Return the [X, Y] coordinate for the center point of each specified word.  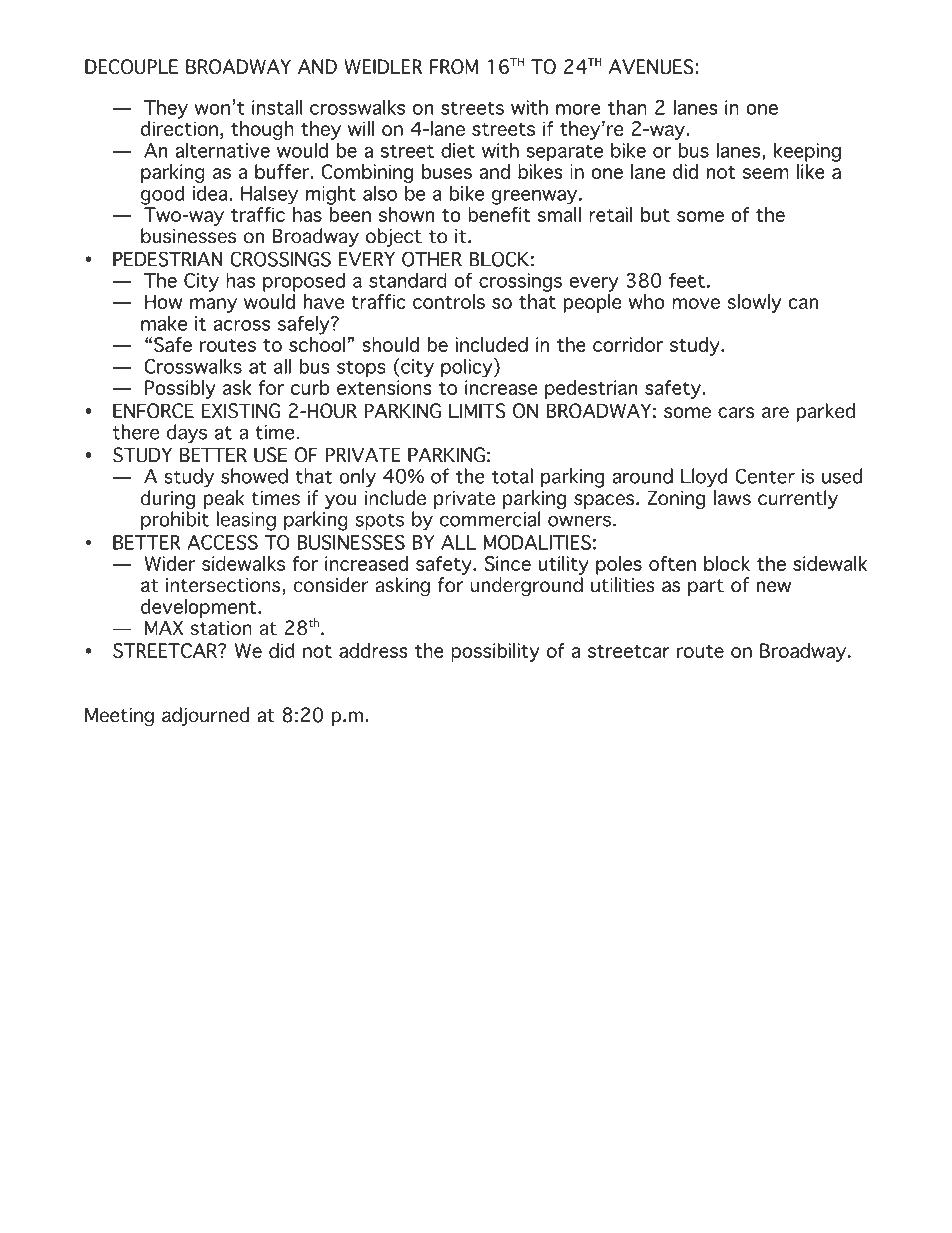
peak [224, 499]
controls [449, 301]
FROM [454, 66]
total [512, 476]
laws [732, 498]
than [627, 107]
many [213, 305]
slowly [754, 303]
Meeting [119, 717]
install [277, 107]
